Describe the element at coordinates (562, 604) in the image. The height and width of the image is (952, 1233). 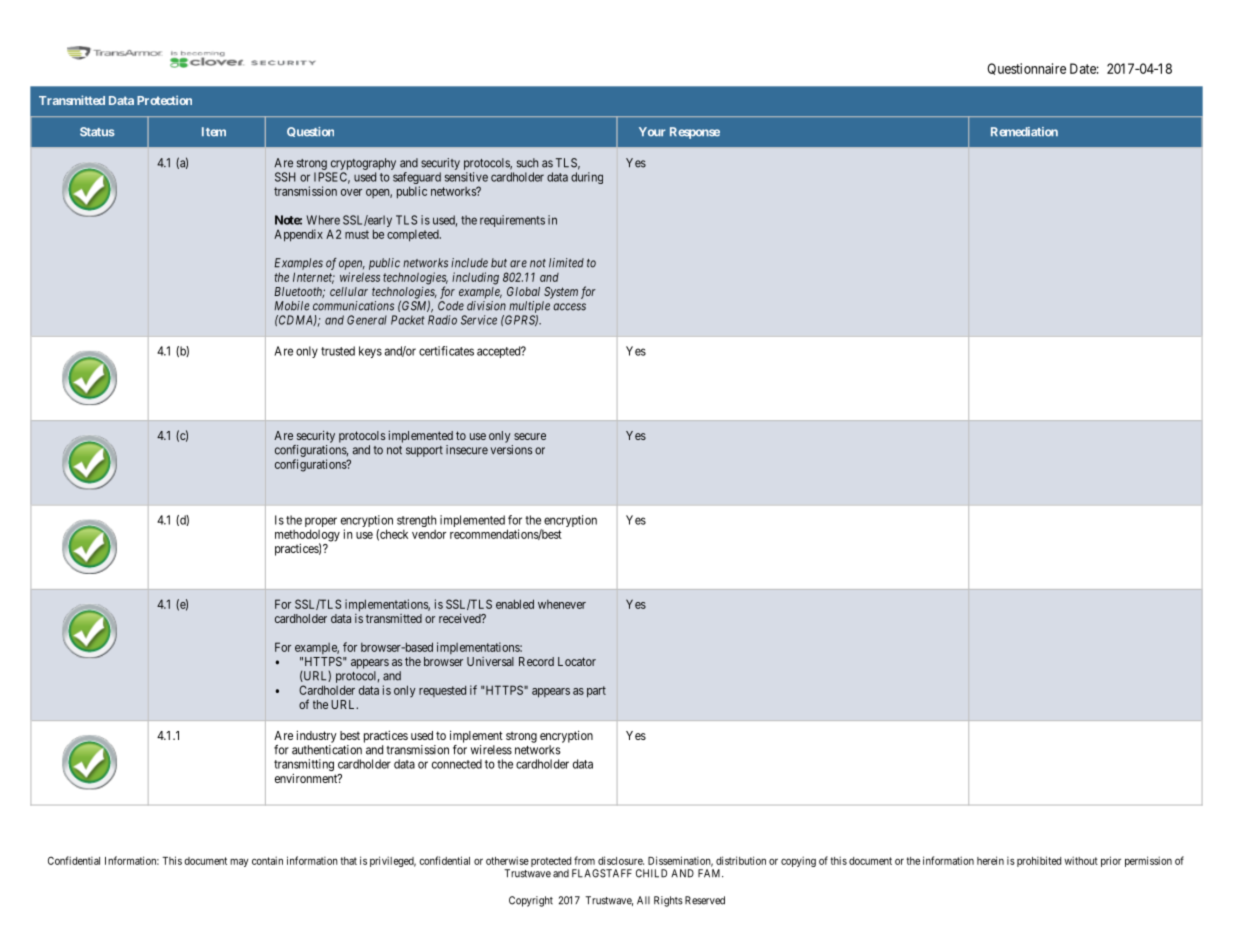
I see `whenever` at that location.
